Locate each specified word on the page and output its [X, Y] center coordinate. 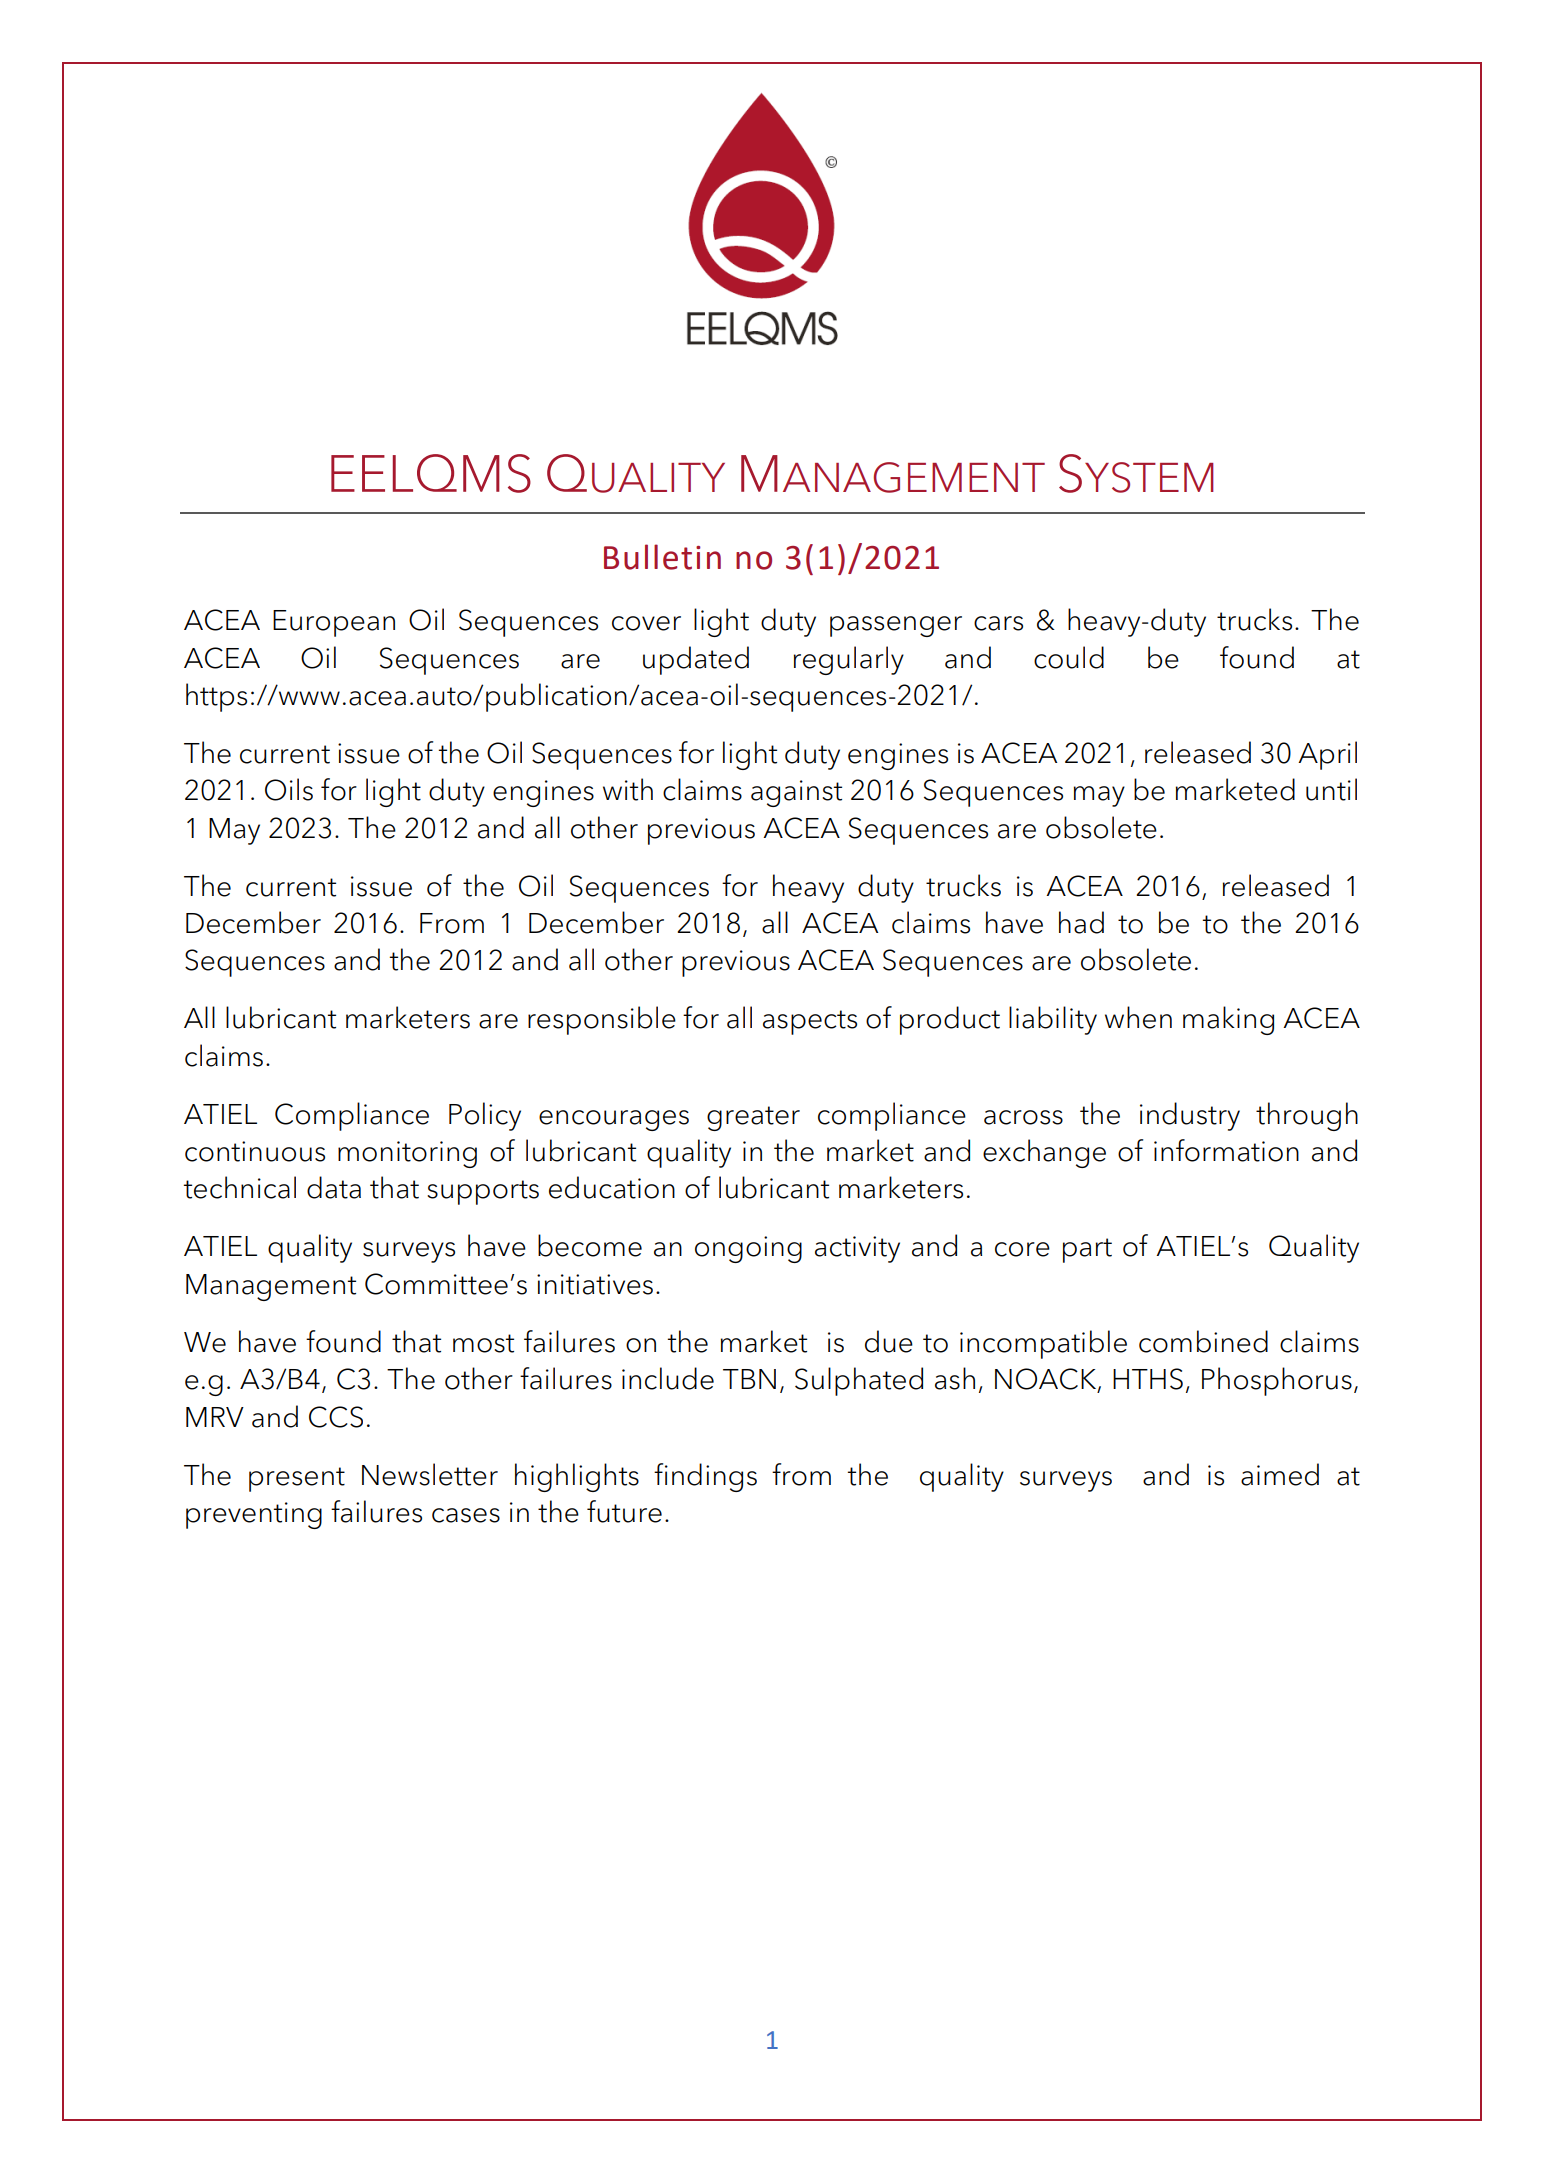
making [1228, 1020]
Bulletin [662, 557]
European [334, 623]
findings [705, 1477]
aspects [810, 1022]
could [1069, 657]
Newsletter [430, 1474]
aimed [1280, 1474]
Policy [485, 1116]
